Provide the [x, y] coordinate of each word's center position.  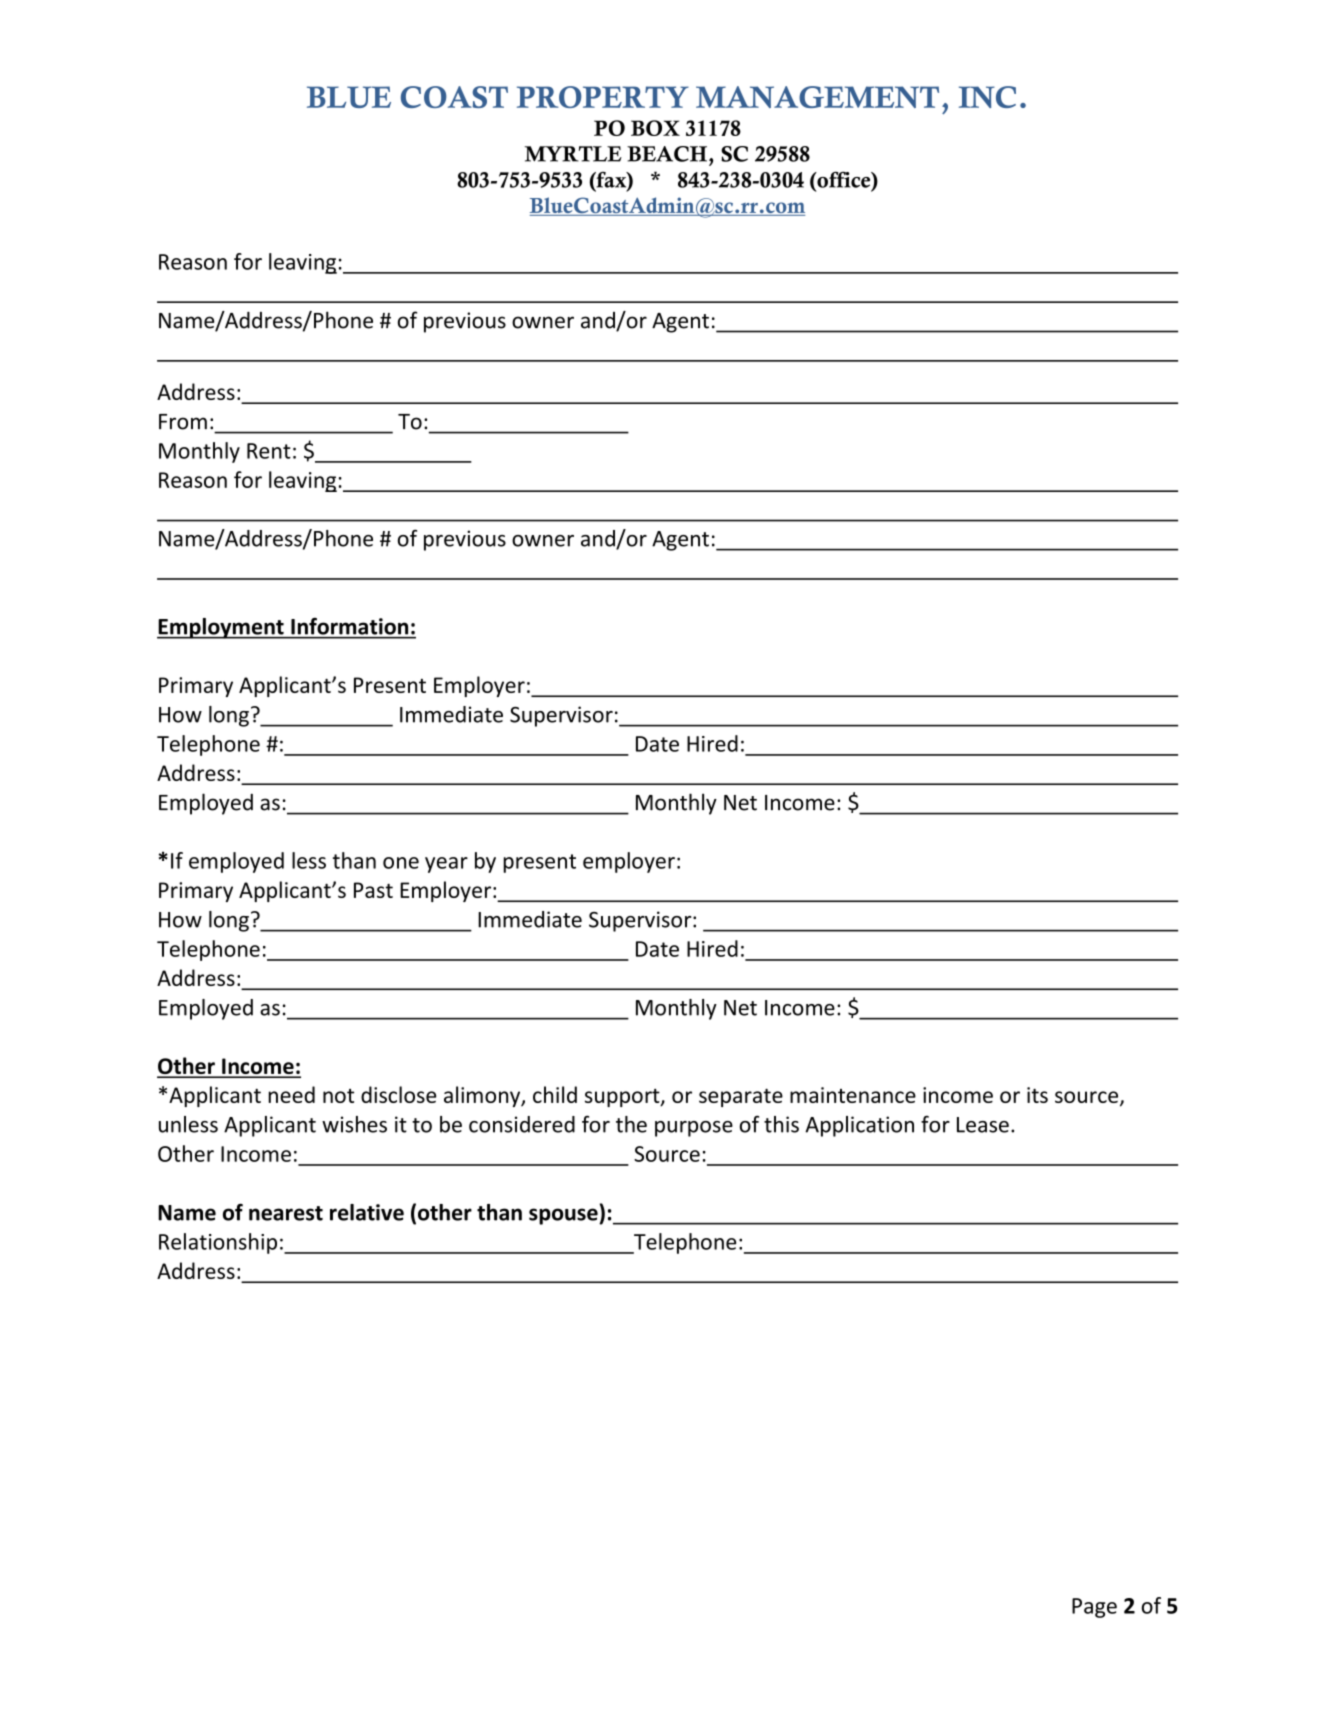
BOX [655, 128]
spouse [564, 1216]
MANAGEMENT [817, 97]
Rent [269, 451]
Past [373, 890]
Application [859, 1126]
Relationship [218, 1243]
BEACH [668, 154]
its [1037, 1095]
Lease [983, 1125]
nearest [286, 1213]
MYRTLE [573, 154]
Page [1094, 1608]
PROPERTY [603, 97]
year [446, 865]
